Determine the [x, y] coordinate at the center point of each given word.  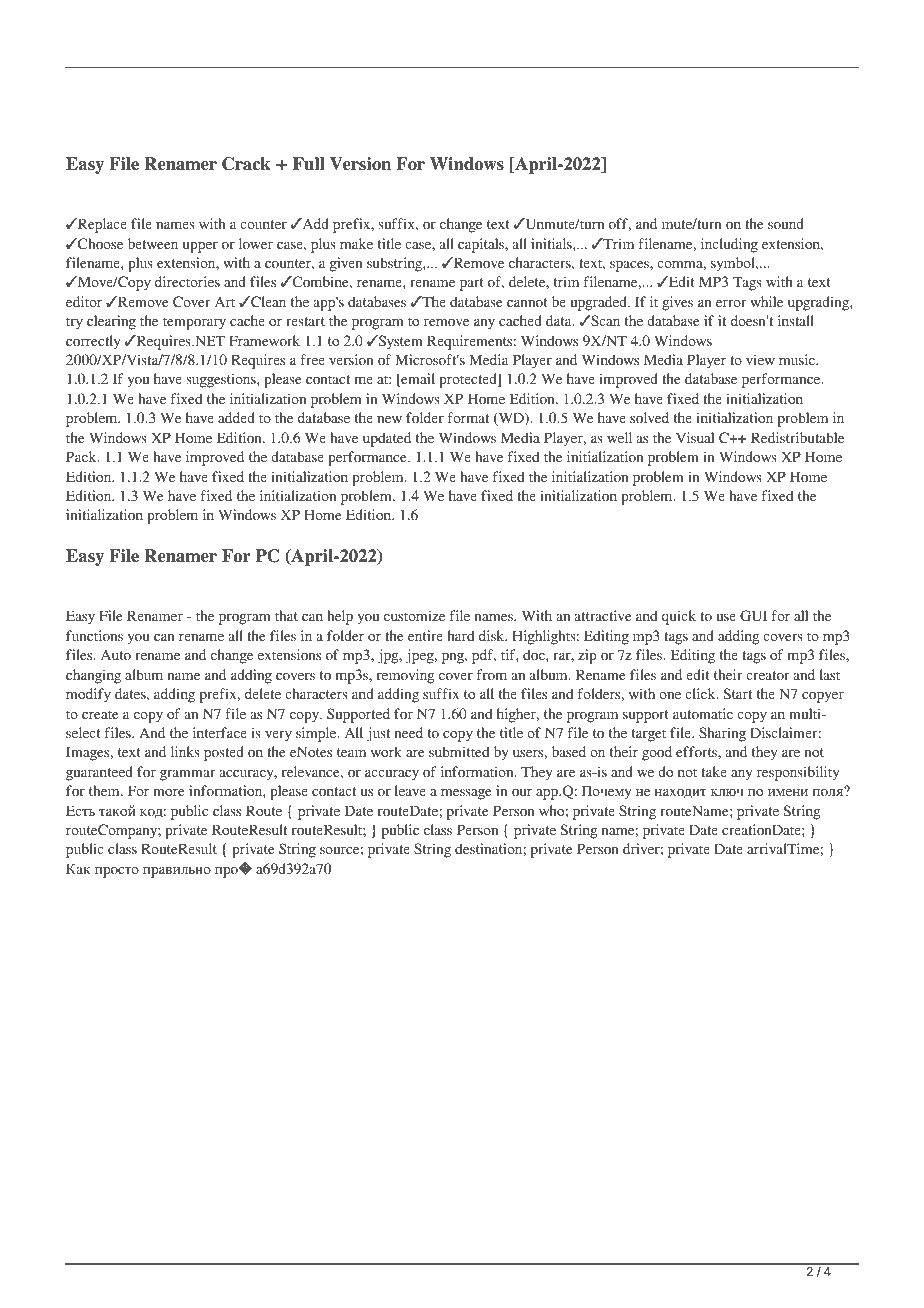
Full [309, 164]
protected [469, 380]
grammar [187, 775]
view [760, 359]
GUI [753, 616]
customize [414, 615]
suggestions [222, 380]
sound [786, 223]
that [286, 615]
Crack [246, 164]
